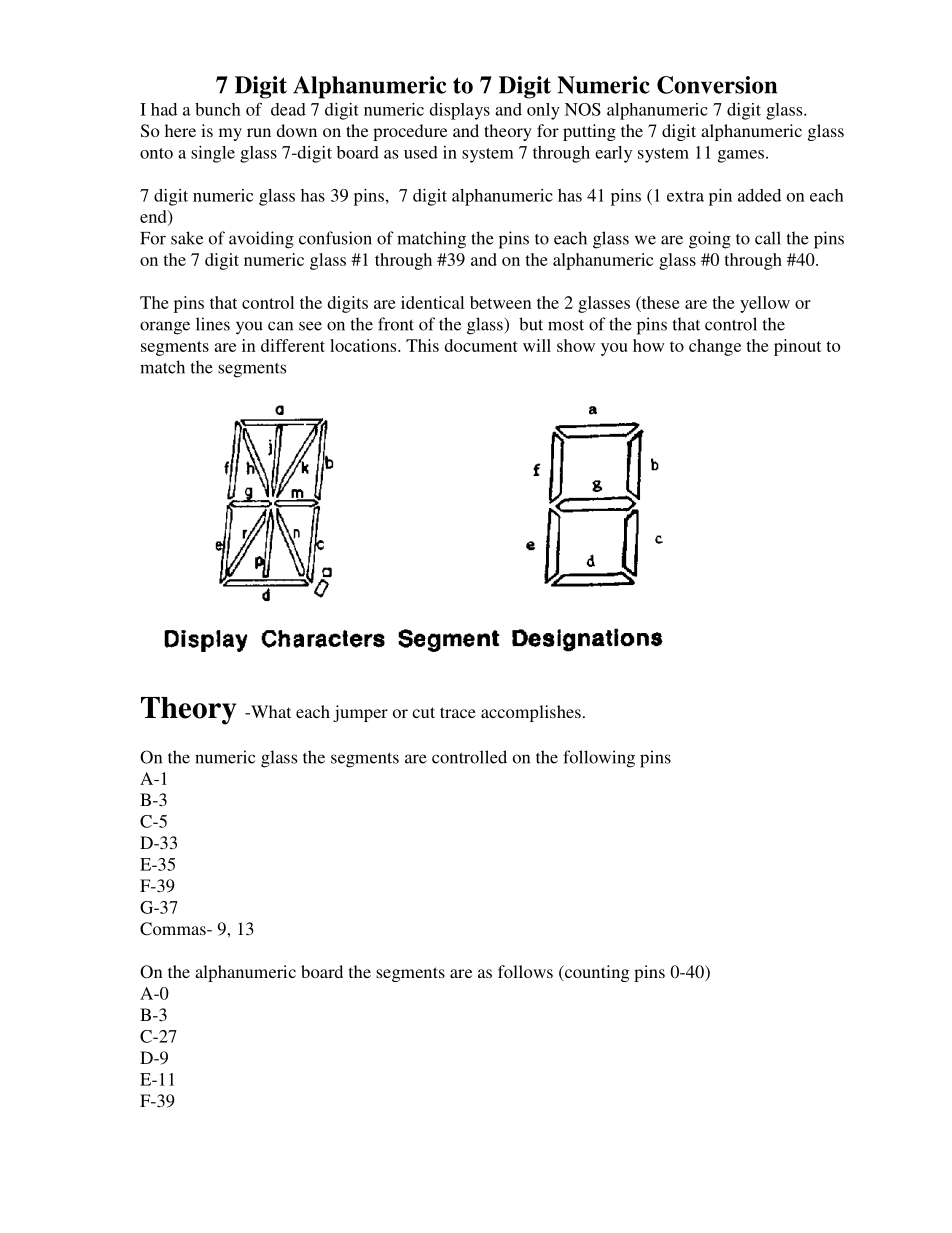 This image has width=952, height=1233. What do you see at coordinates (270, 711) in the image?
I see `What` at bounding box center [270, 711].
